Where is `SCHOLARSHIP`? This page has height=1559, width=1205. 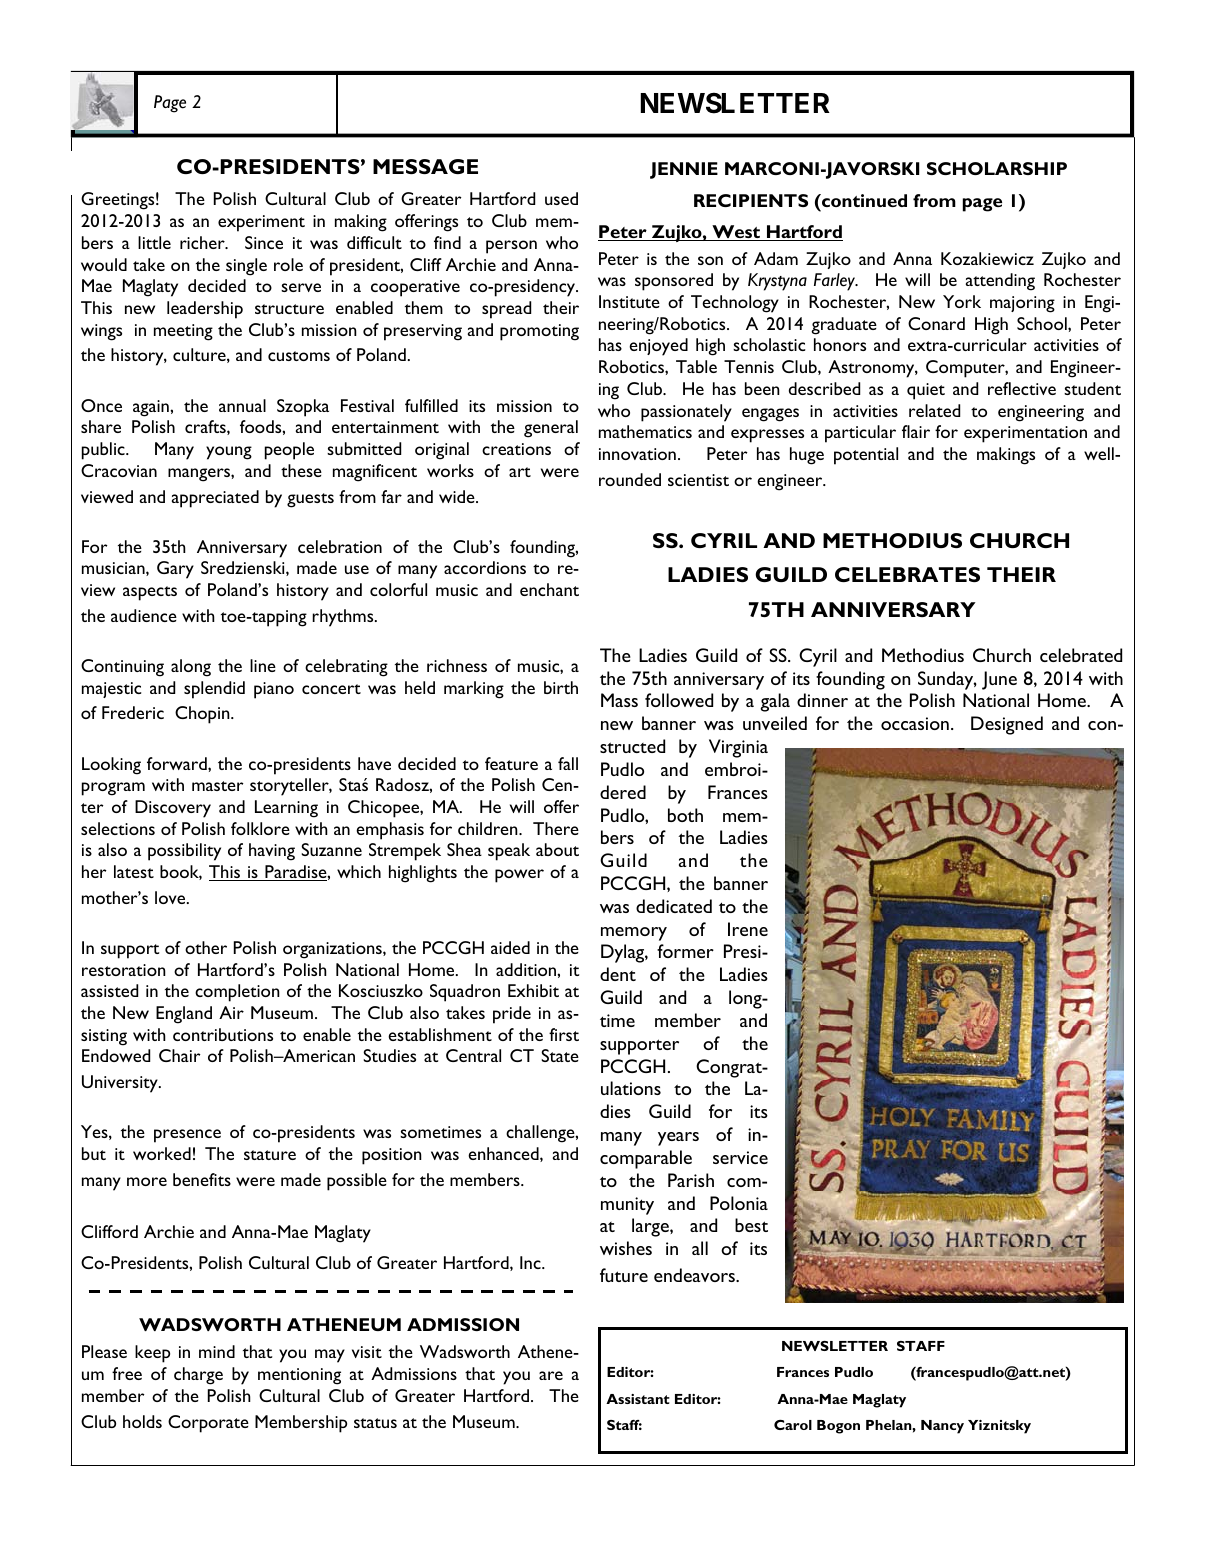 SCHOLARSHIP is located at coordinates (997, 168).
